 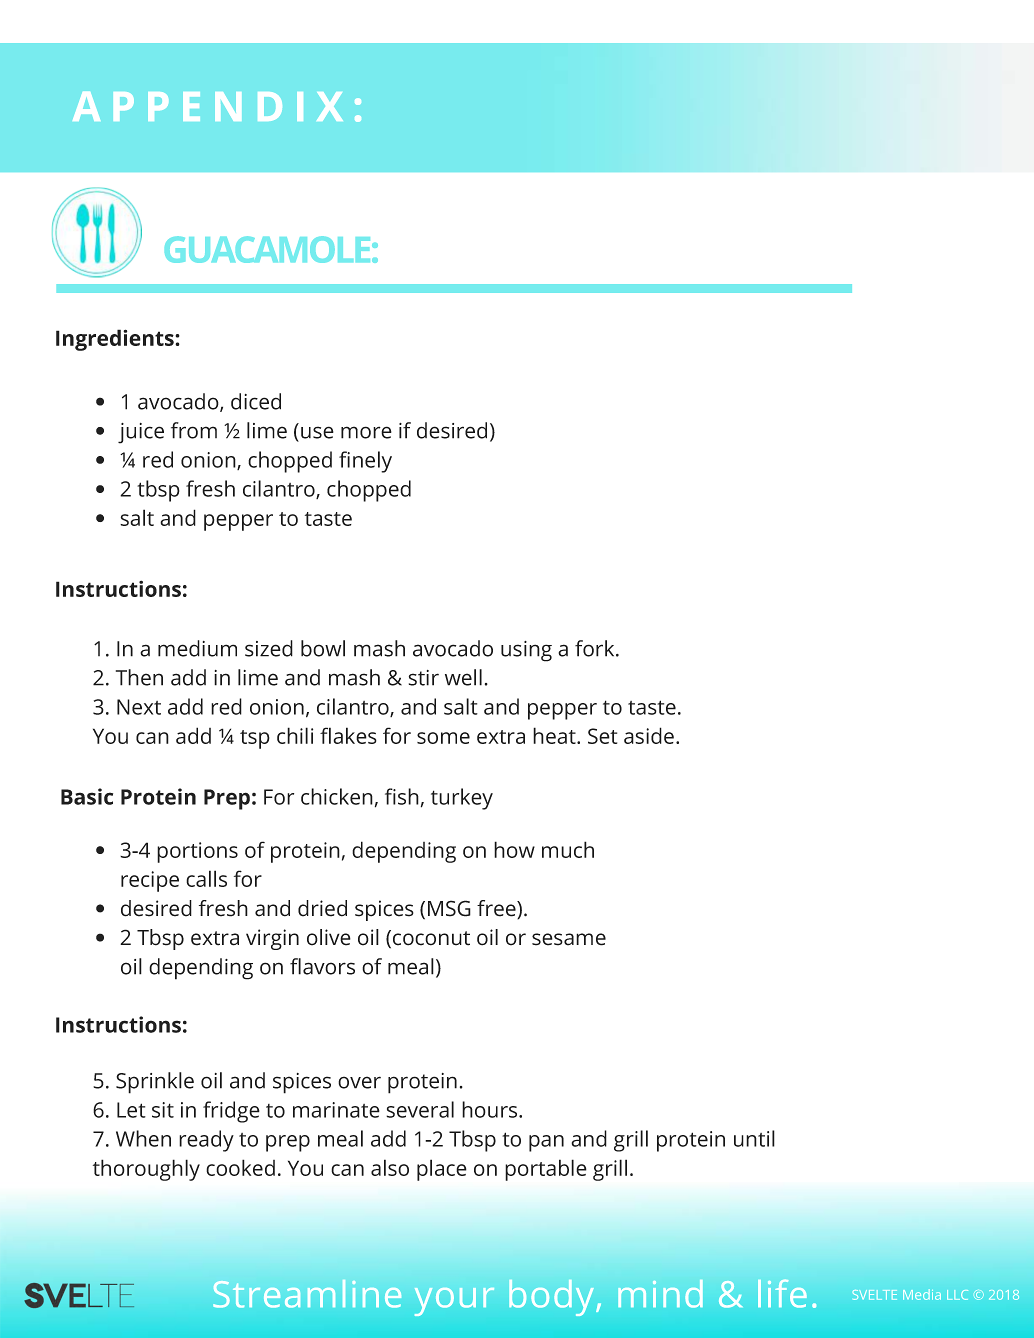 What do you see at coordinates (365, 462) in the screenshot?
I see `finely` at bounding box center [365, 462].
